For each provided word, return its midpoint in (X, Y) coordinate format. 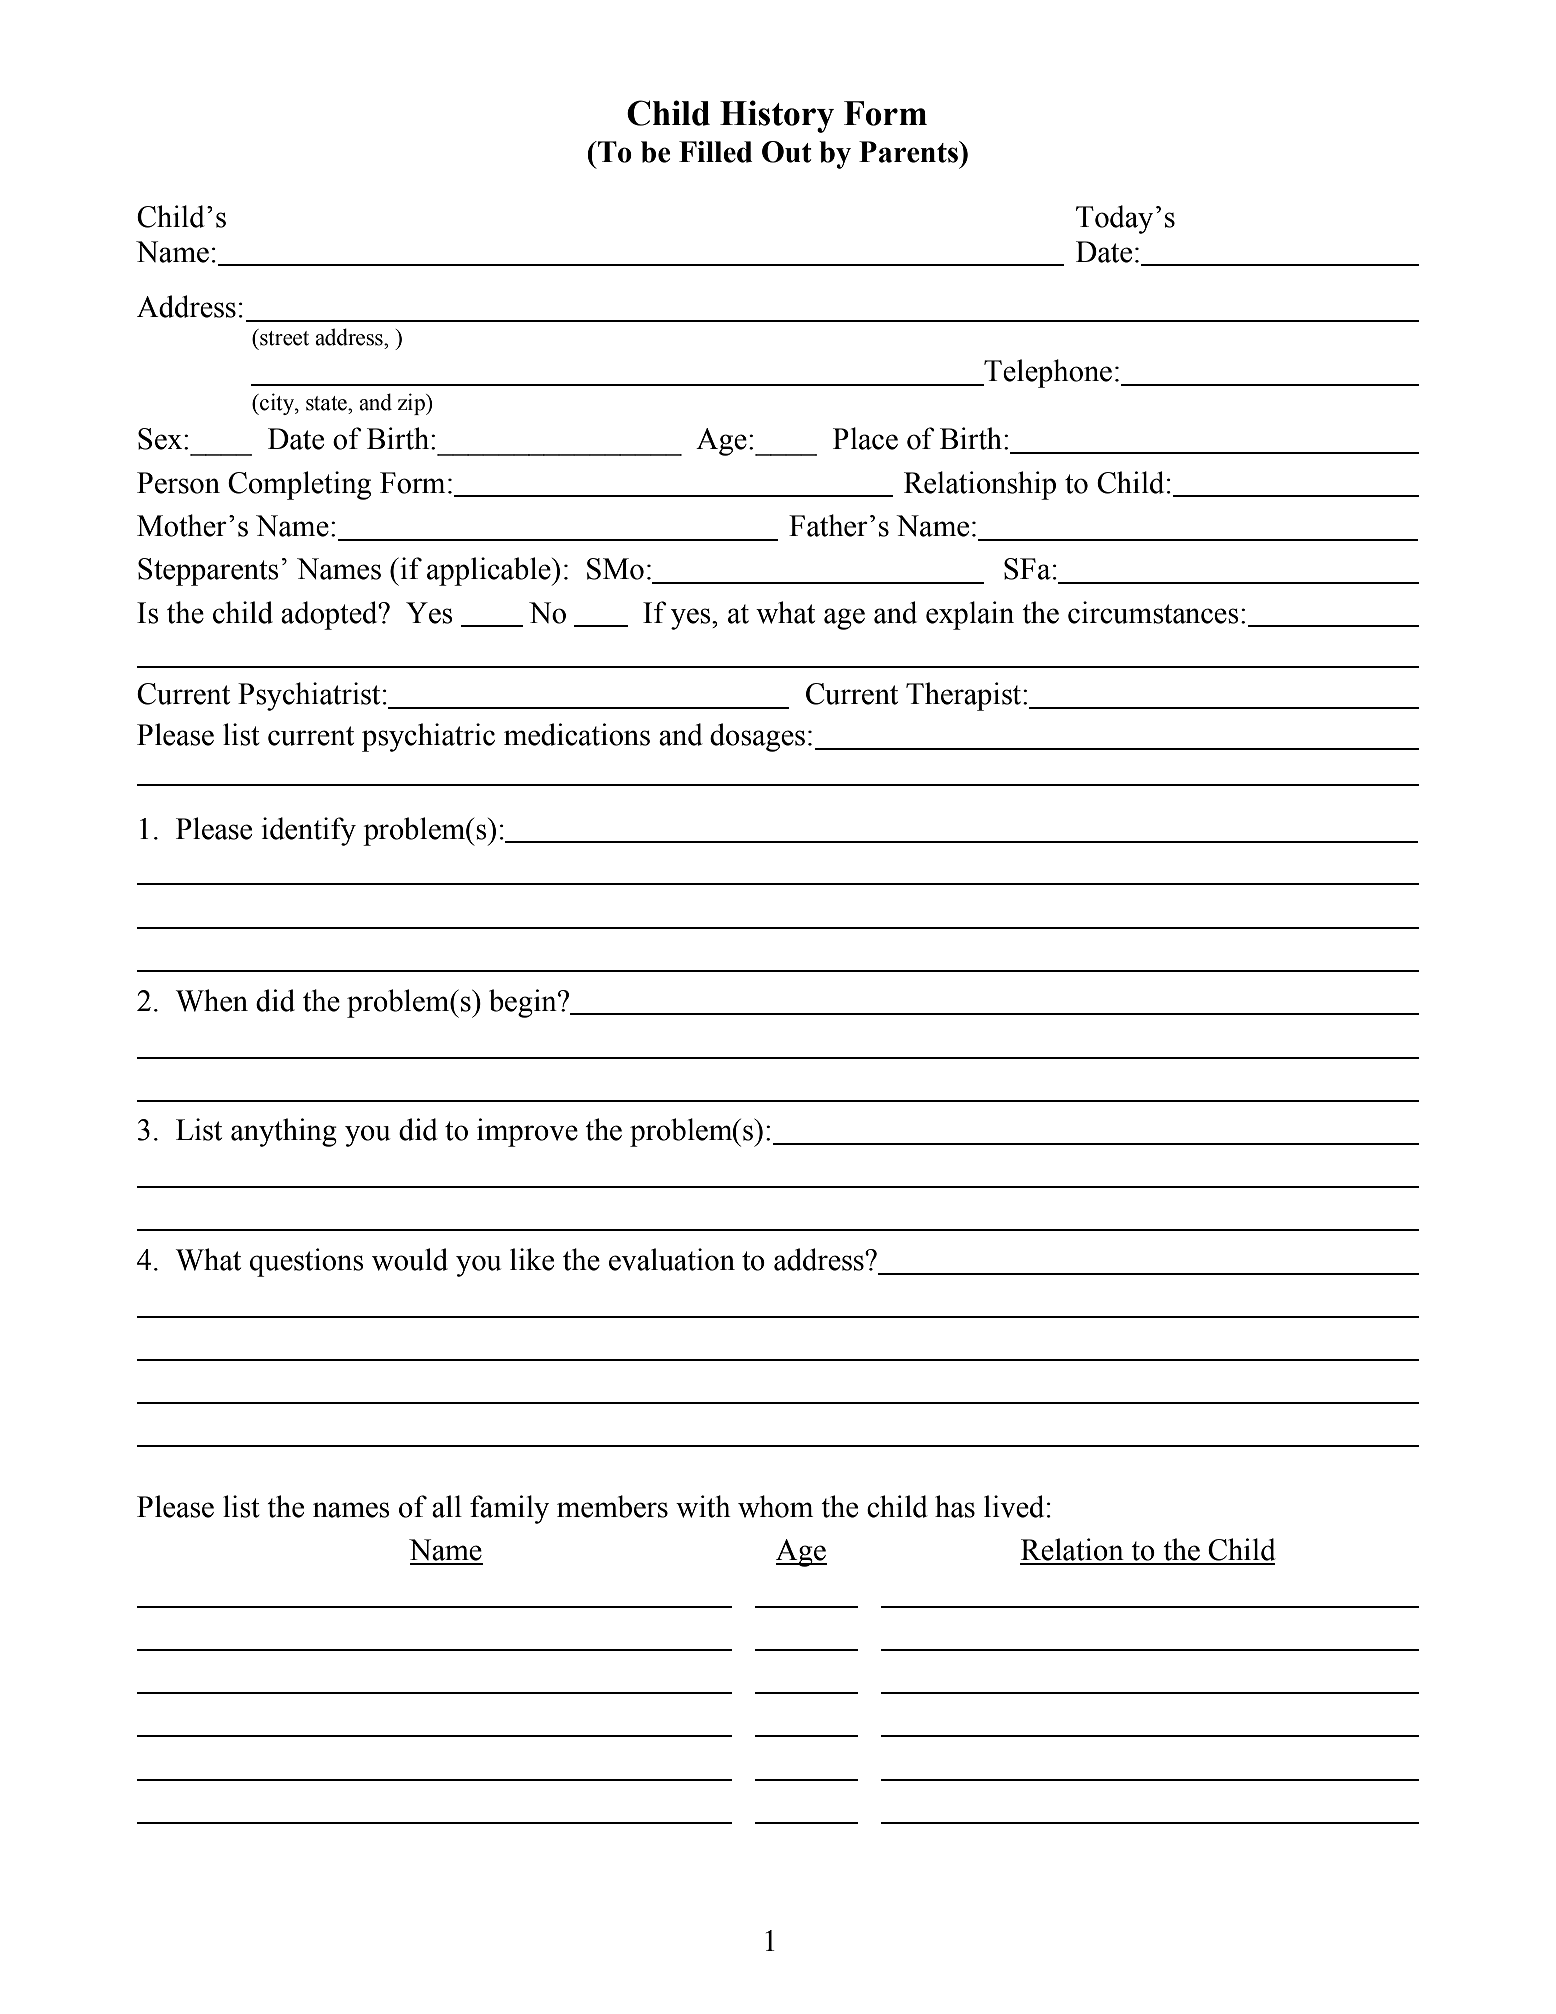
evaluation (672, 1259)
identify (308, 831)
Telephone (1047, 373)
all (447, 1506)
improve (527, 1132)
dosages (757, 737)
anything (284, 1132)
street (283, 337)
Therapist (965, 696)
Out (787, 152)
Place (865, 438)
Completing (299, 485)
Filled (715, 152)
